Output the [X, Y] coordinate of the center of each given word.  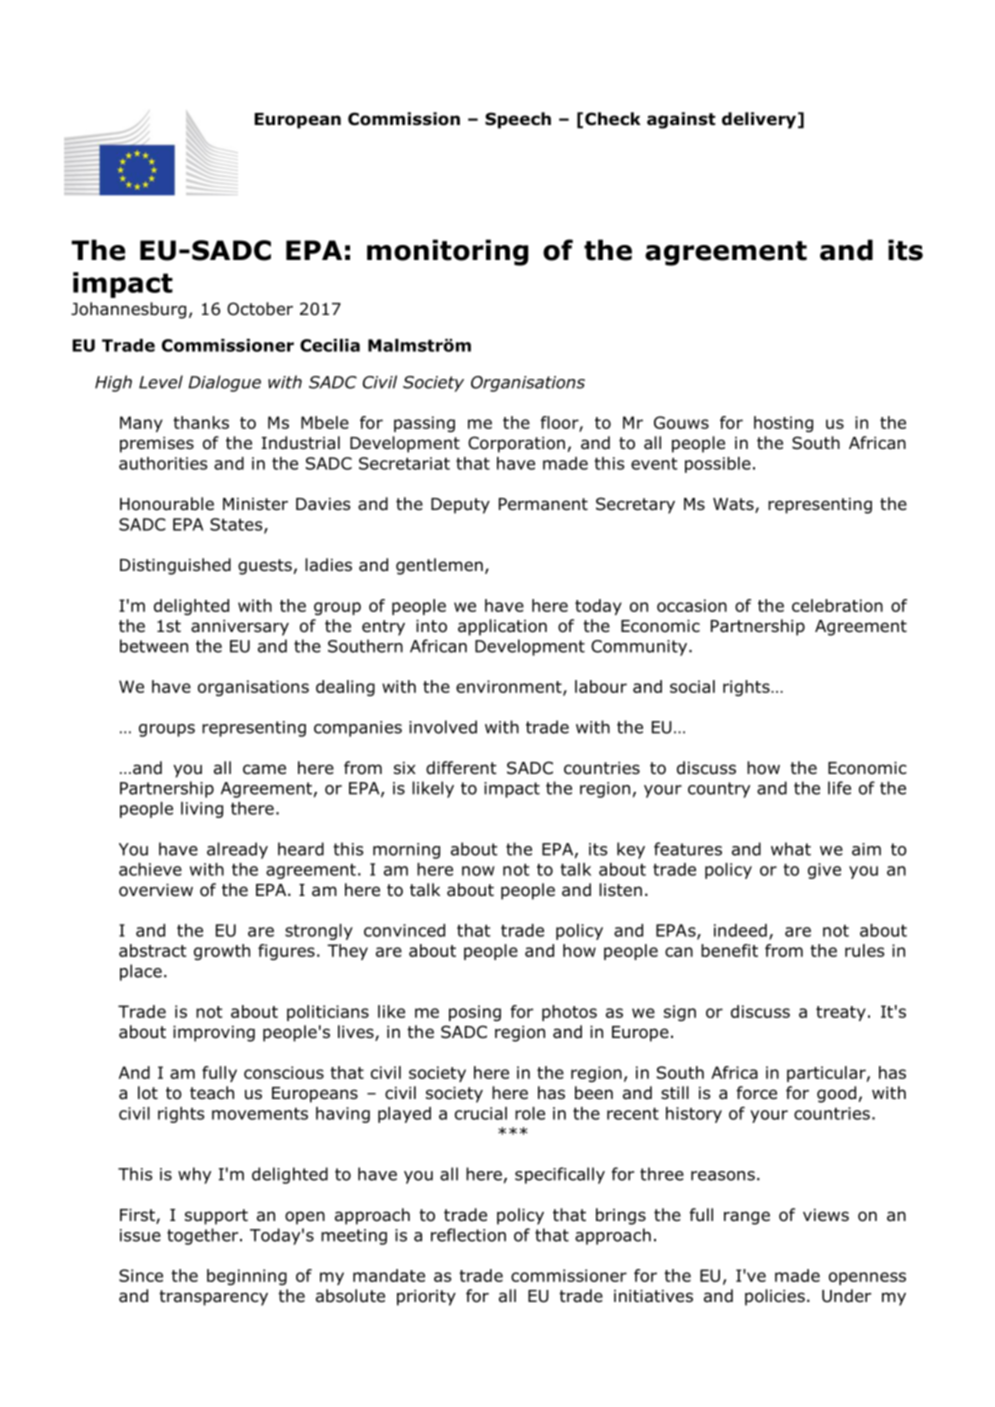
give [824, 871]
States [237, 525]
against [681, 120]
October [260, 309]
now [478, 871]
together [204, 1236]
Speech [518, 120]
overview [156, 890]
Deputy [460, 506]
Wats [734, 505]
